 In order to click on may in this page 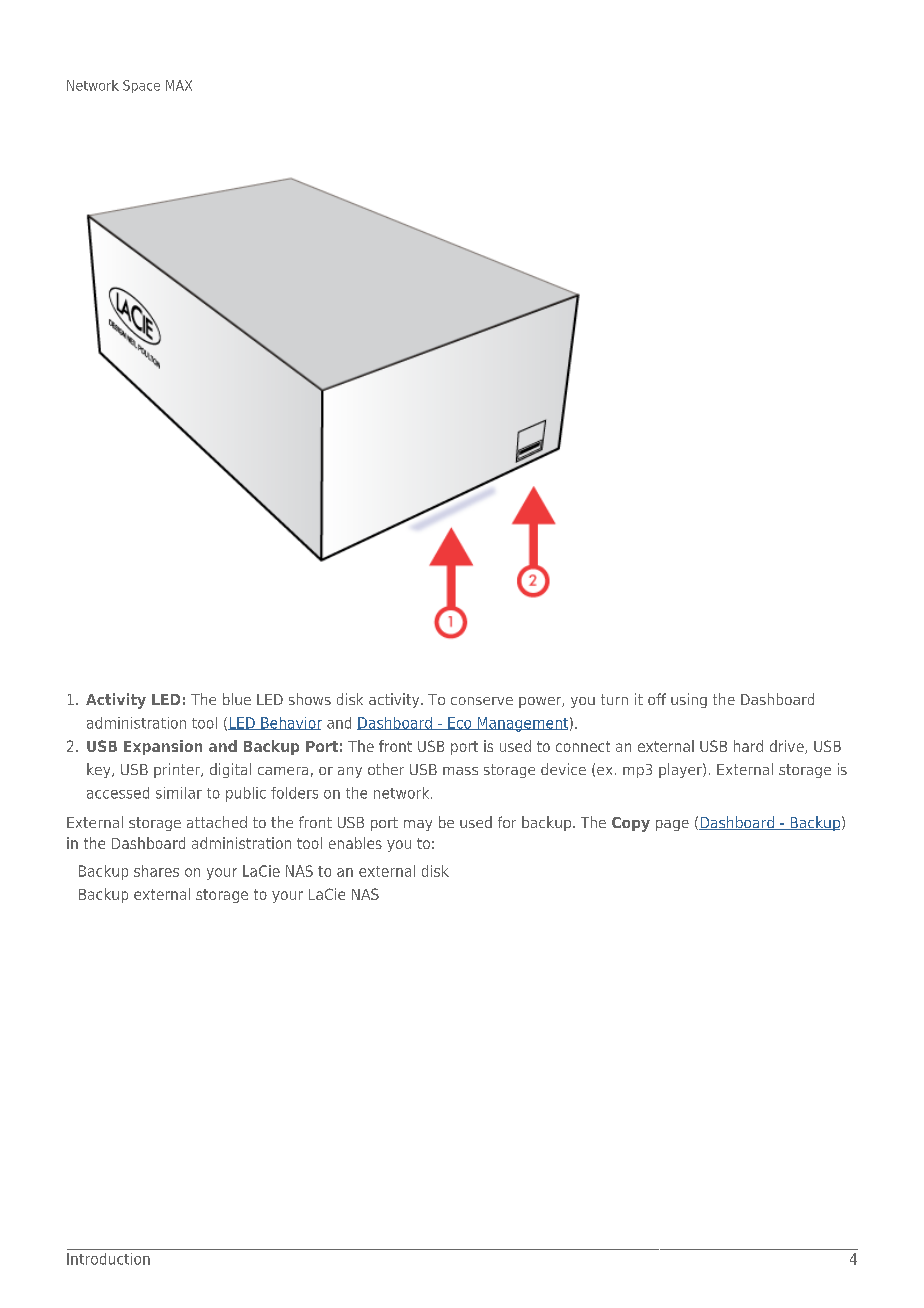, I will do `click(418, 825)`.
